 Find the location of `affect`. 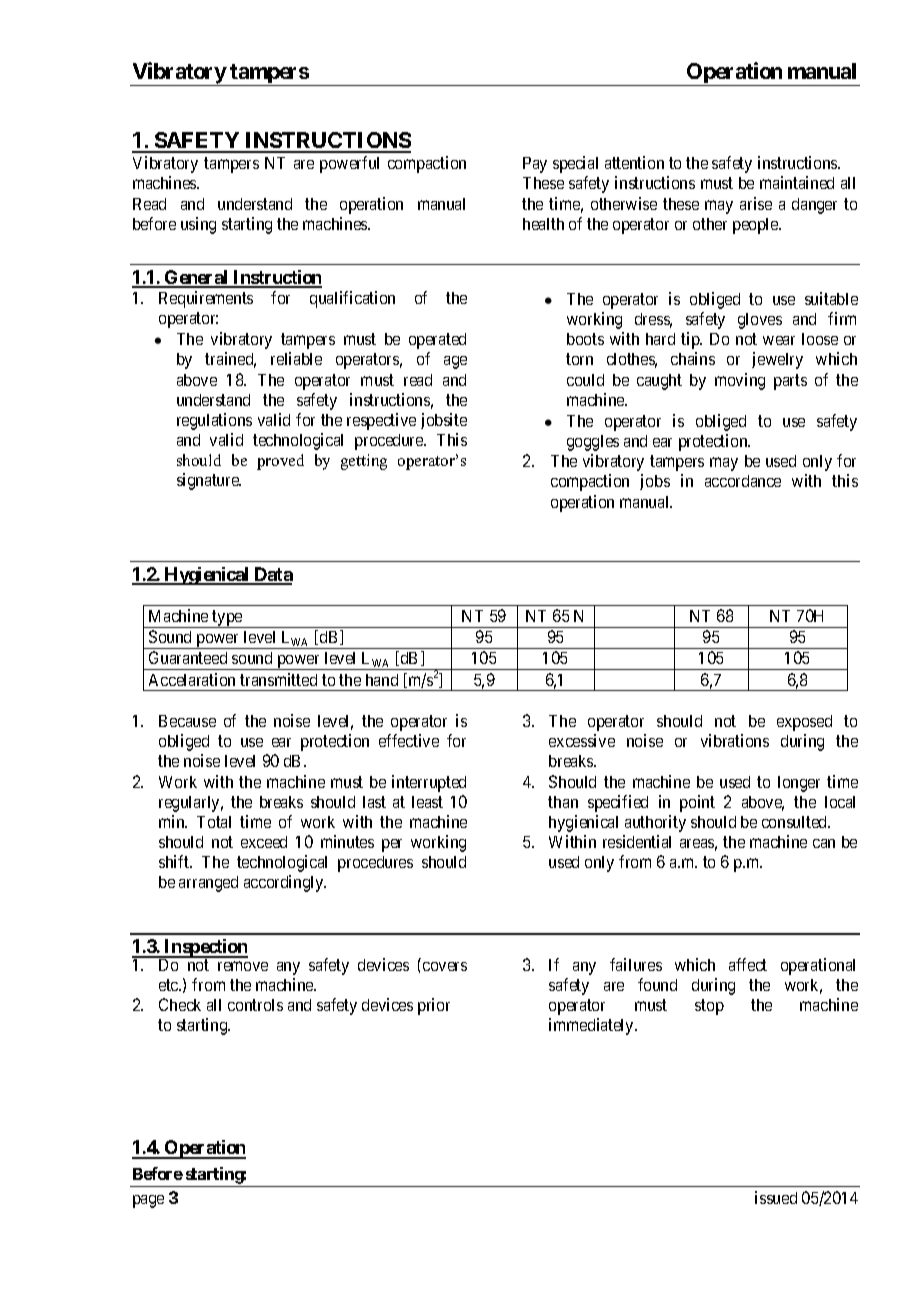

affect is located at coordinates (748, 964).
